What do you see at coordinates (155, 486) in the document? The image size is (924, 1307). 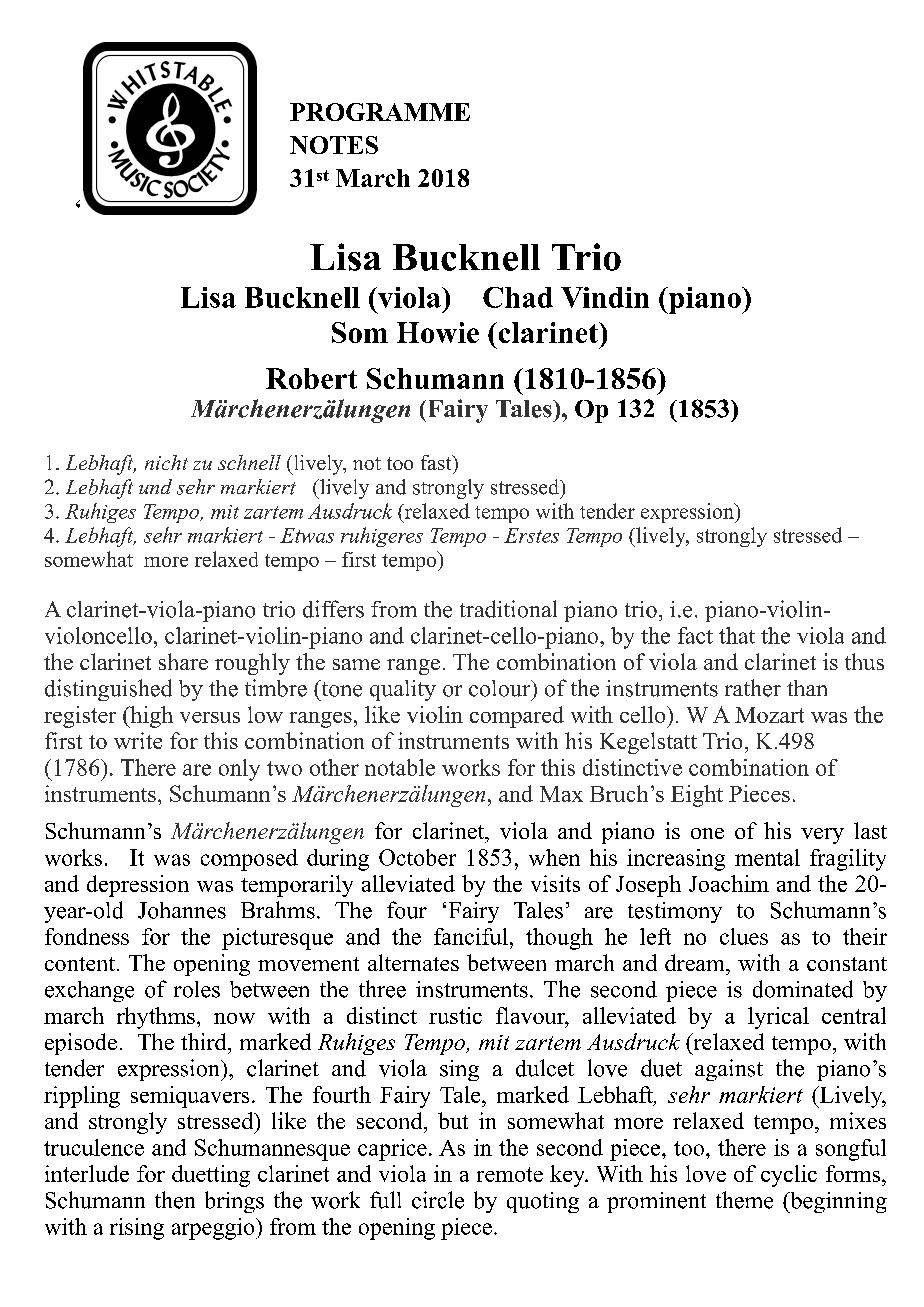 I see `und` at bounding box center [155, 486].
